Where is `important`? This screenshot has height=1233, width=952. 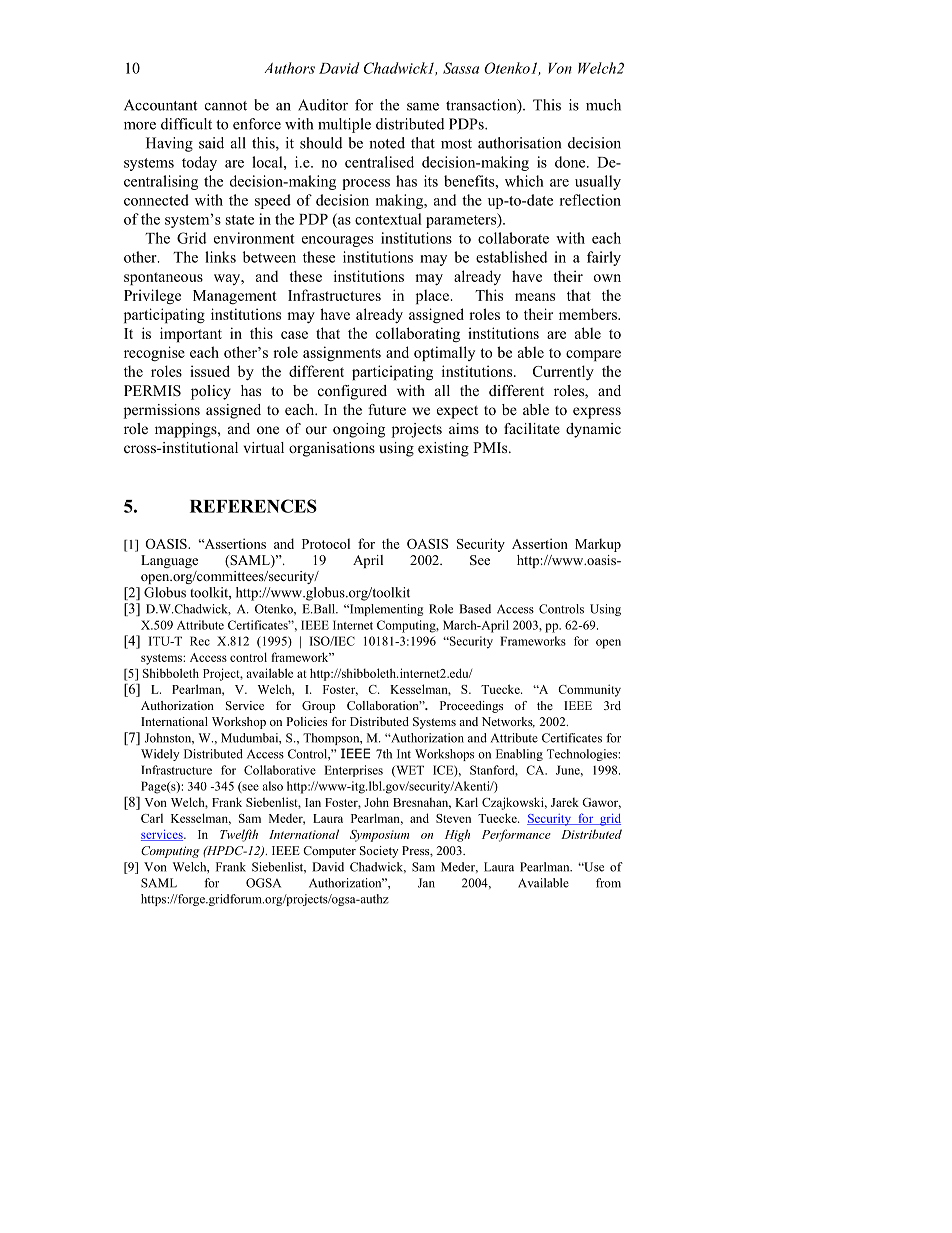
important is located at coordinates (191, 334).
